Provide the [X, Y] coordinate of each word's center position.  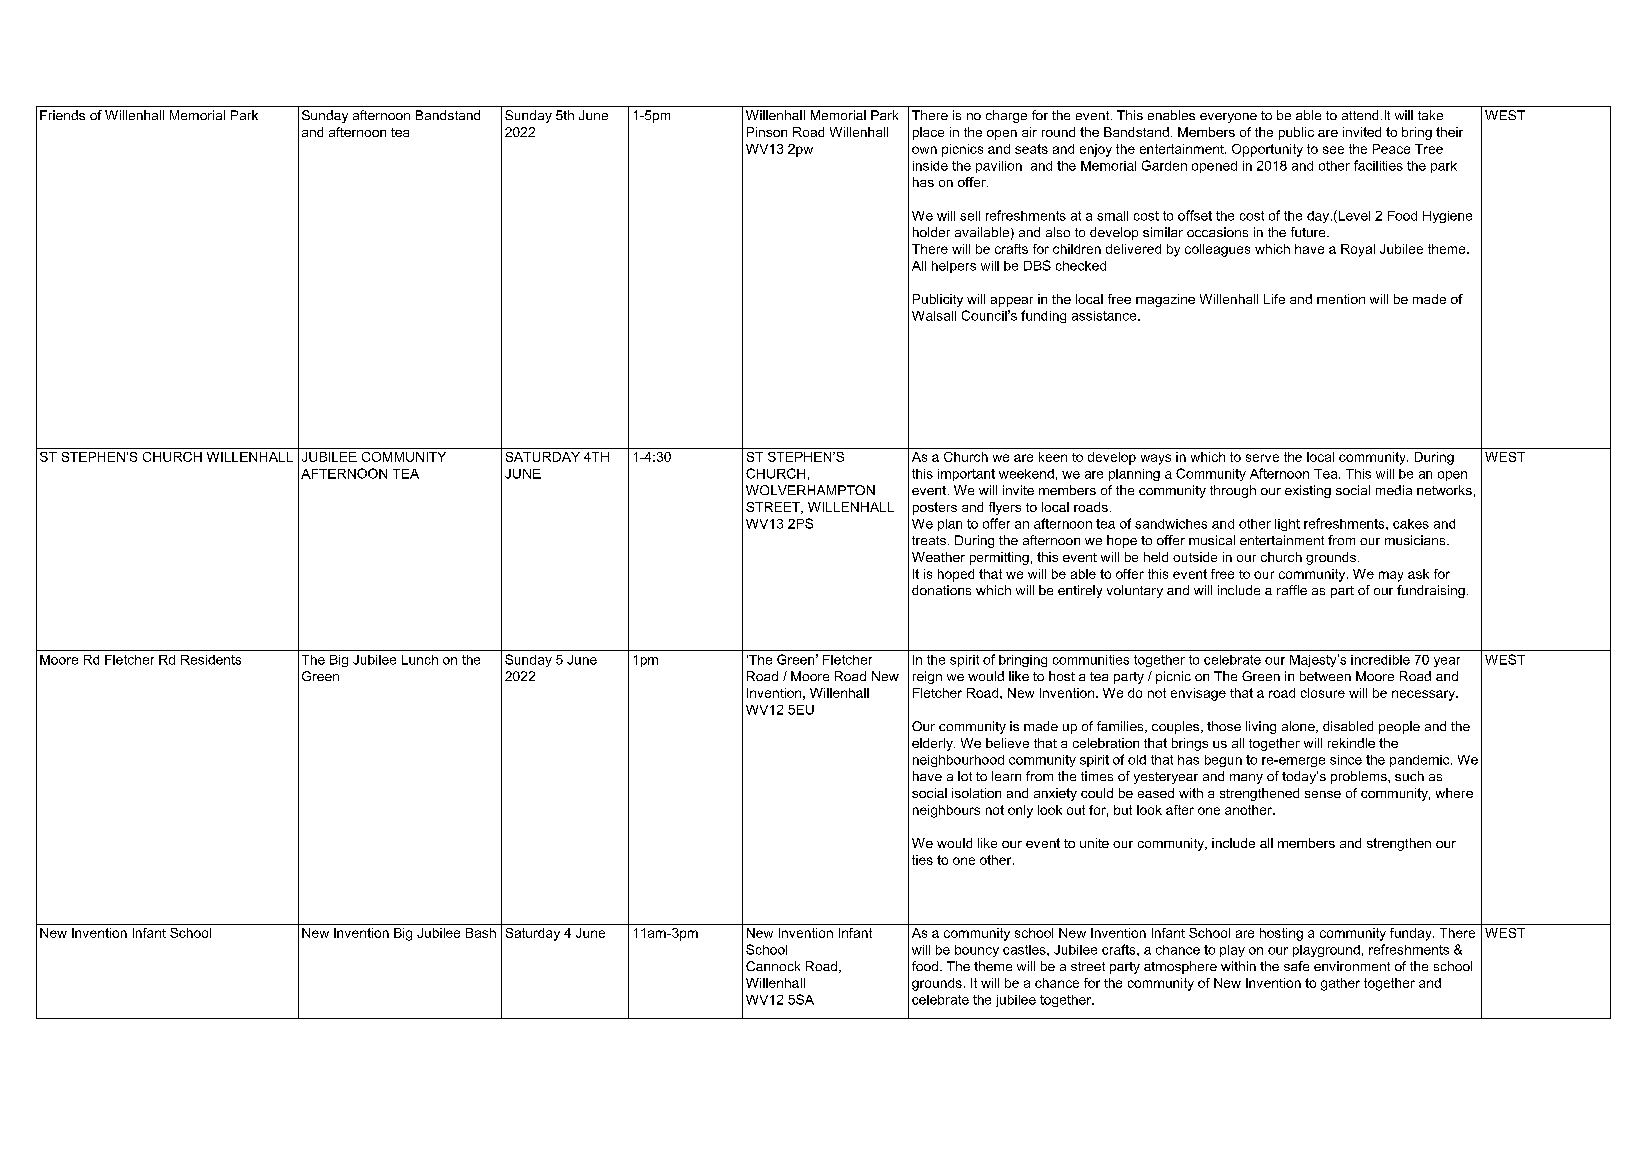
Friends [62, 115]
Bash [481, 933]
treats [929, 540]
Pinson [767, 132]
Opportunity [1267, 150]
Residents [211, 660]
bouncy [977, 951]
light [1287, 525]
